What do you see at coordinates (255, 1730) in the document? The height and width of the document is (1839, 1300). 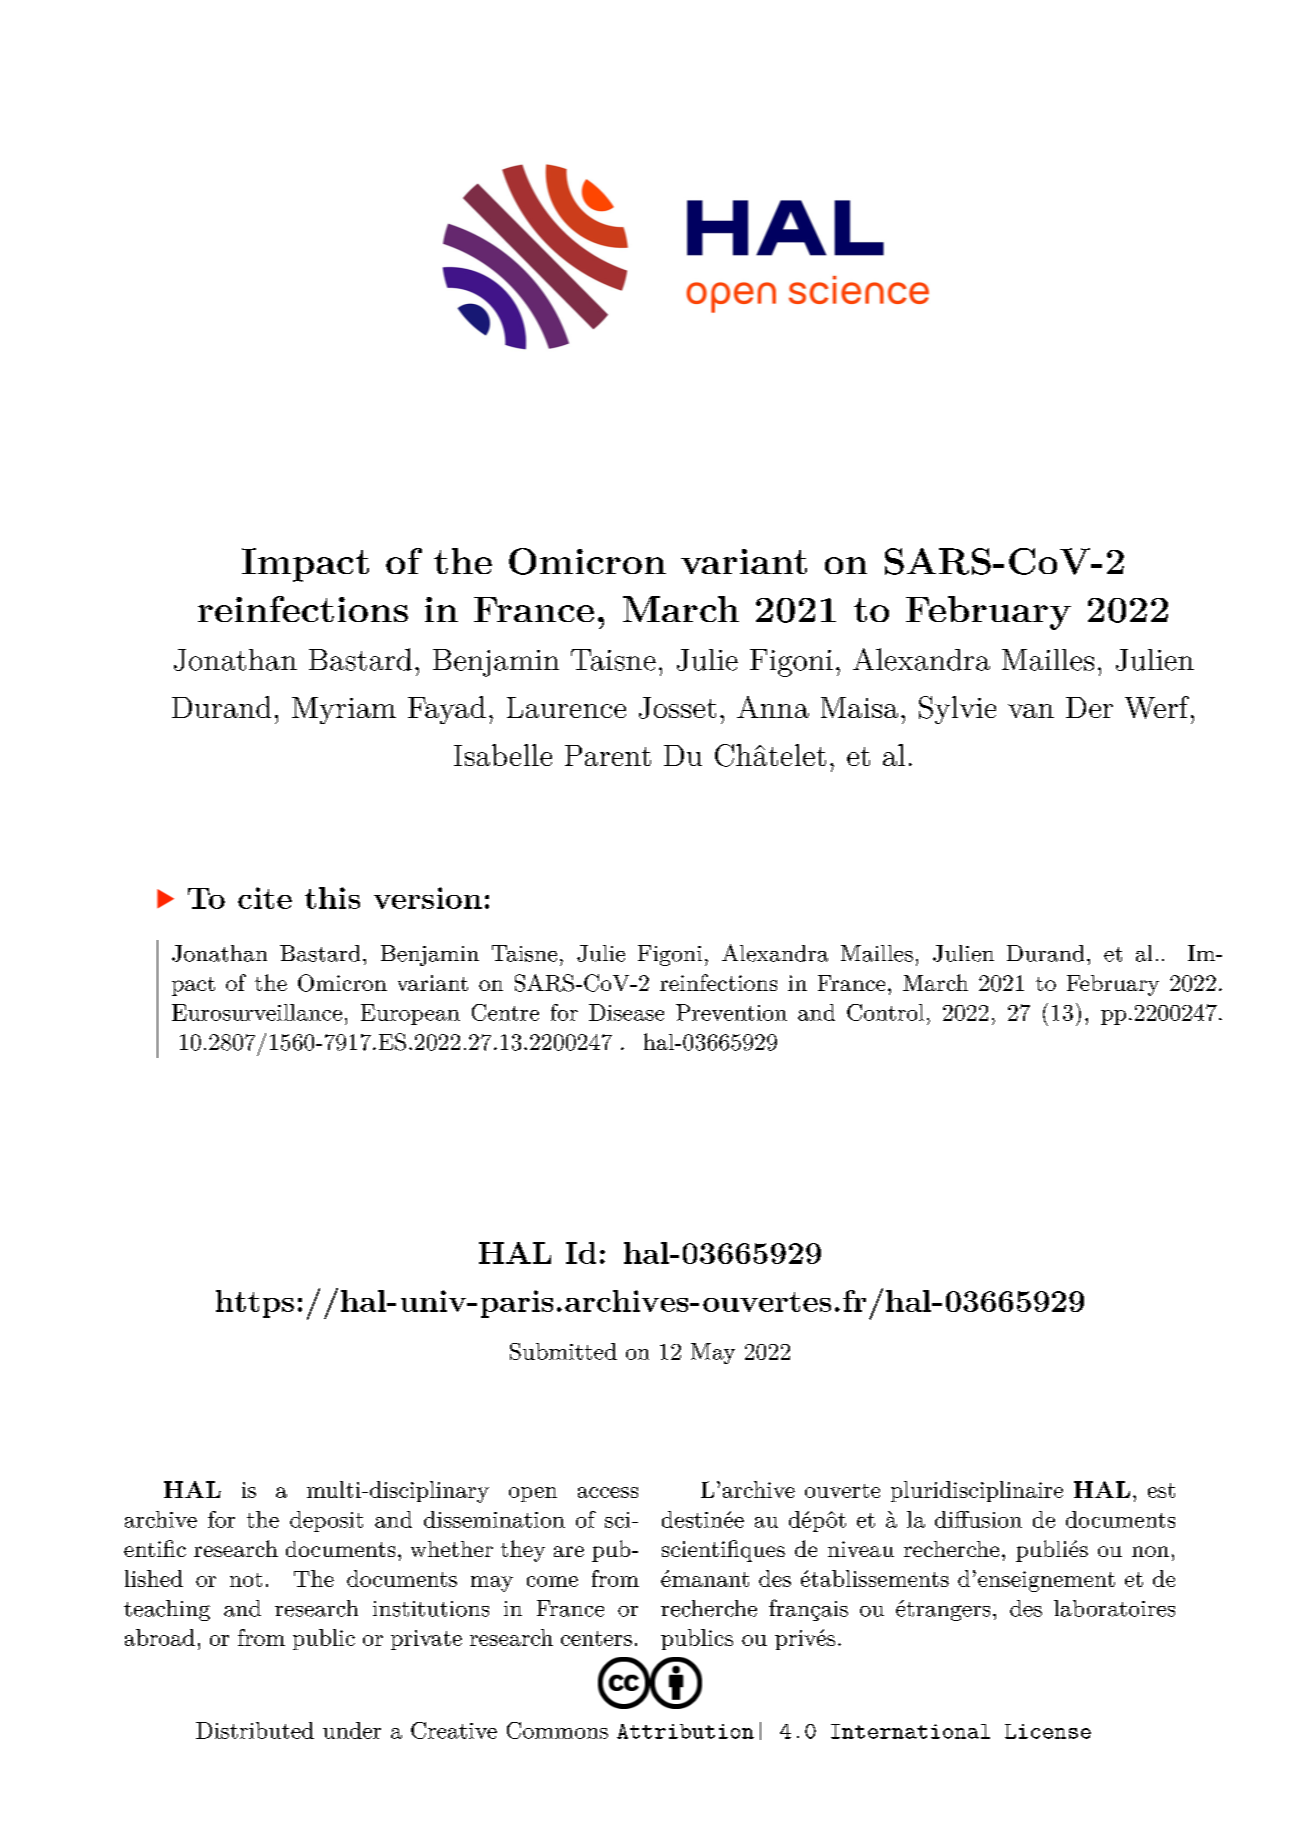 I see `Distributed` at bounding box center [255, 1730].
